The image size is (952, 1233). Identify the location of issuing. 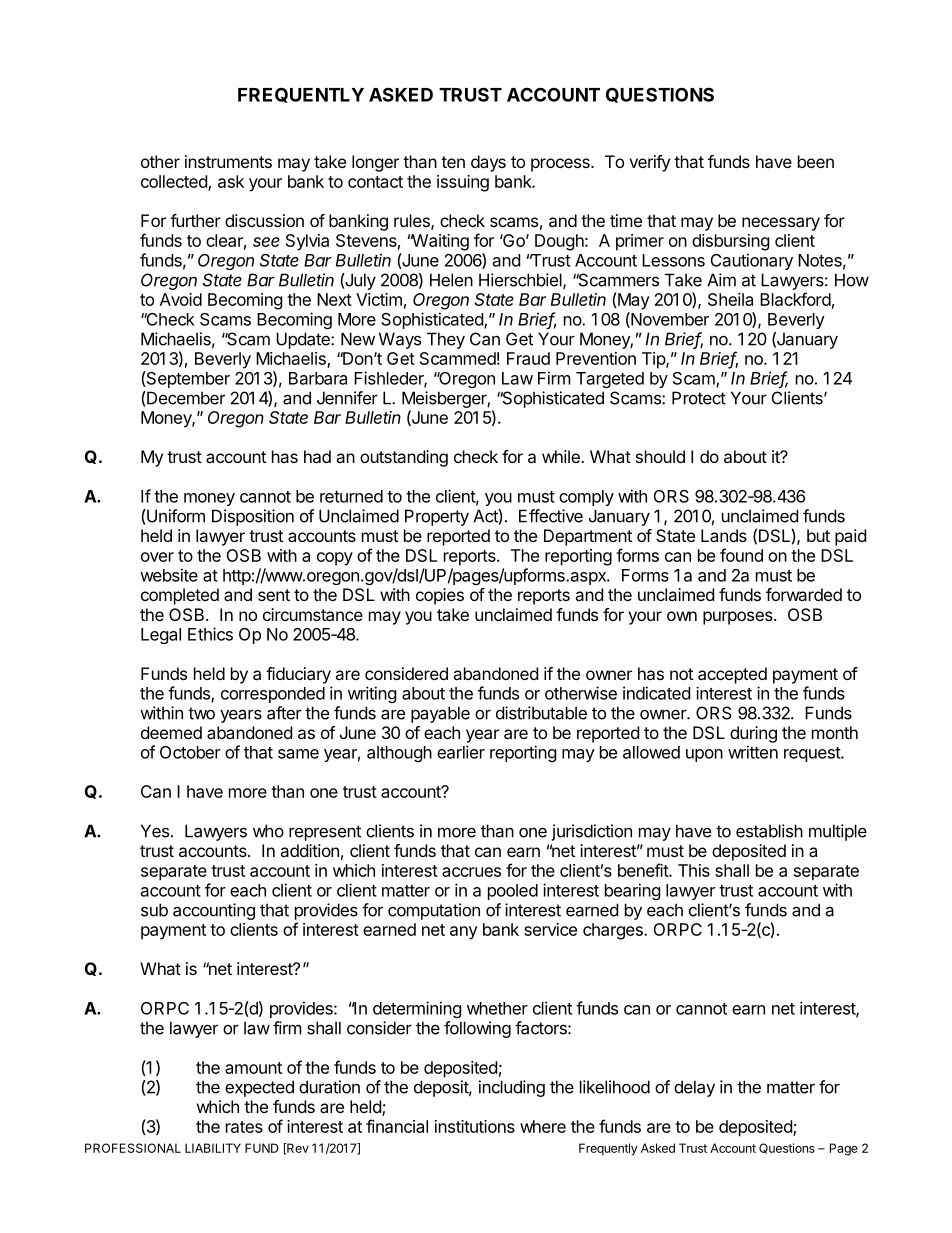
(463, 183).
